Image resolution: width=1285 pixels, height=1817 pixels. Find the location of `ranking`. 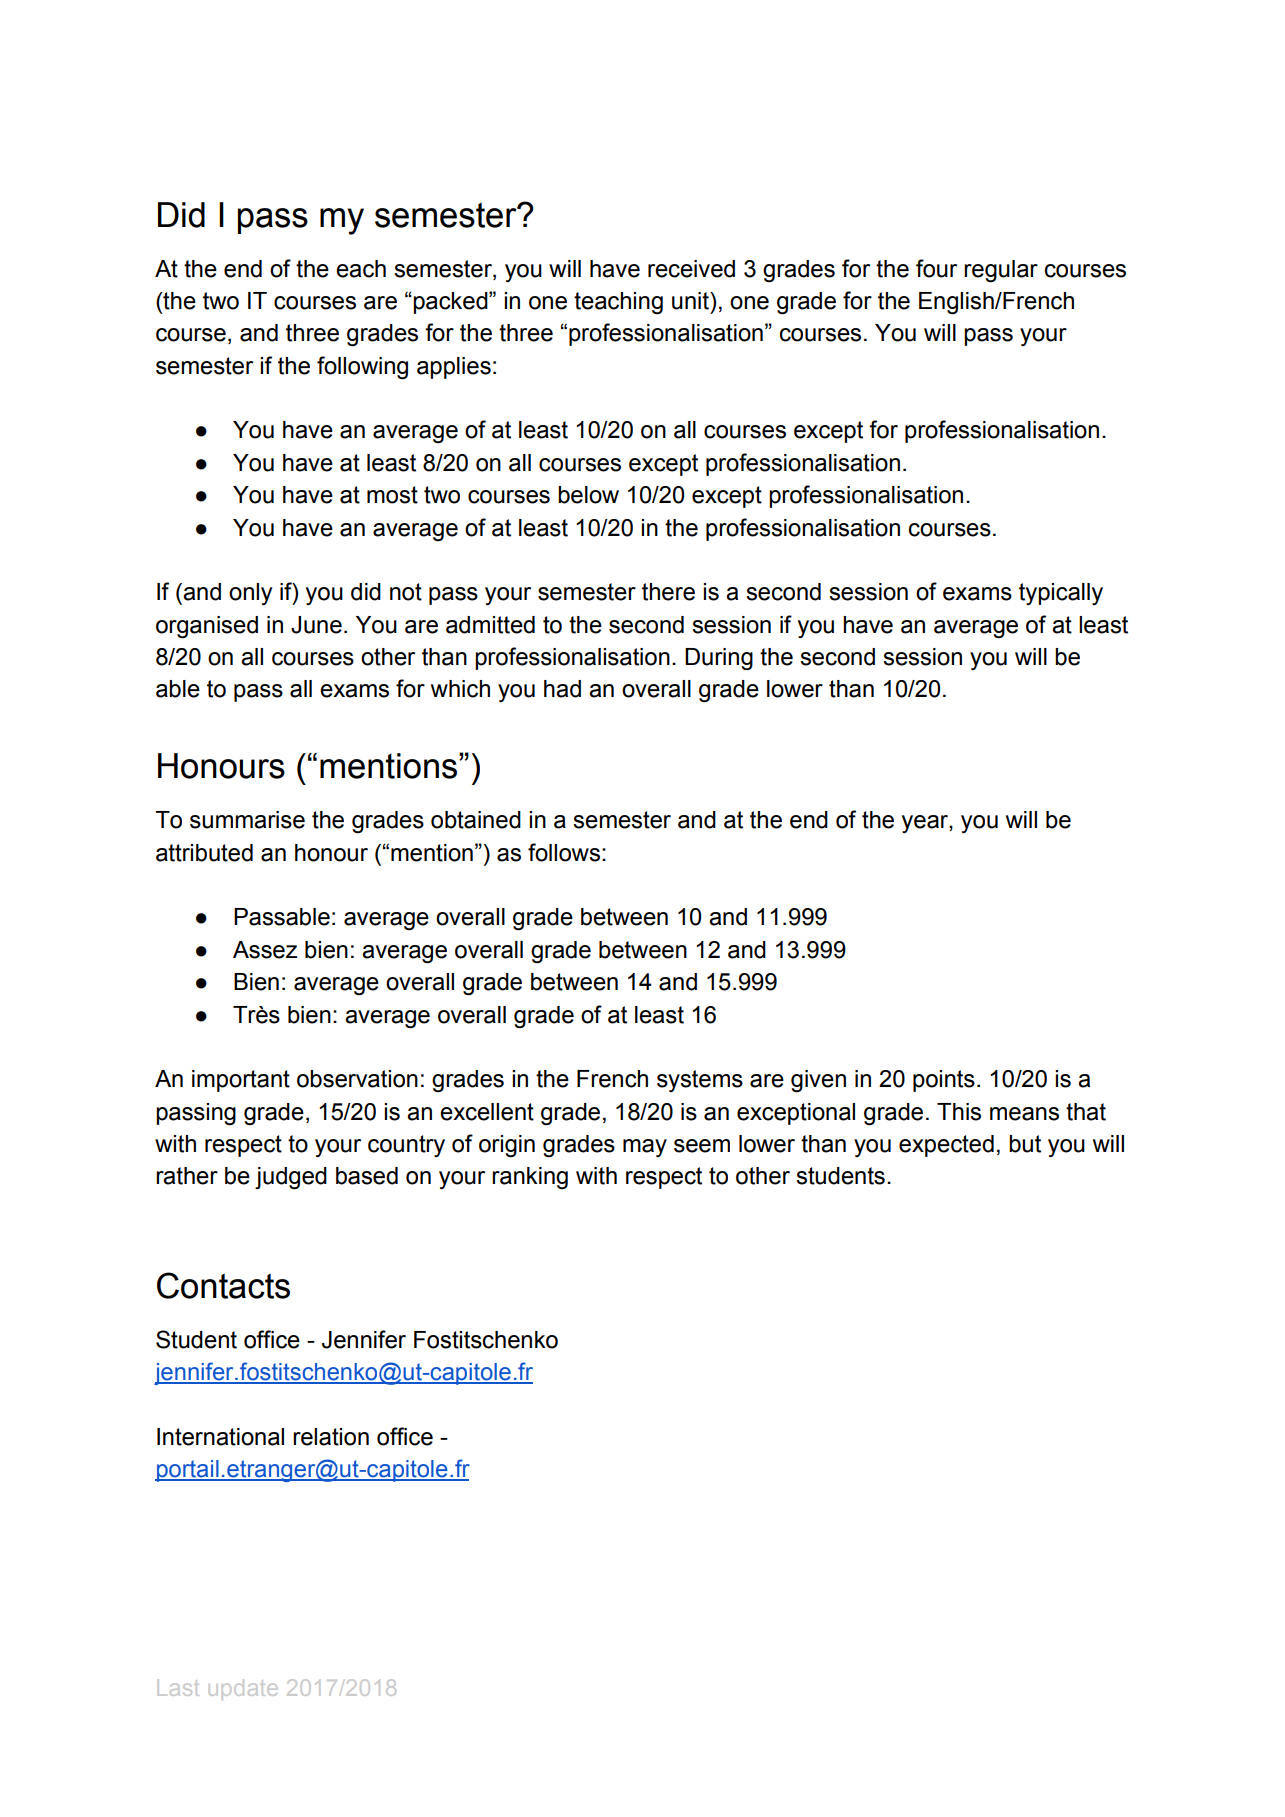

ranking is located at coordinates (530, 1178).
